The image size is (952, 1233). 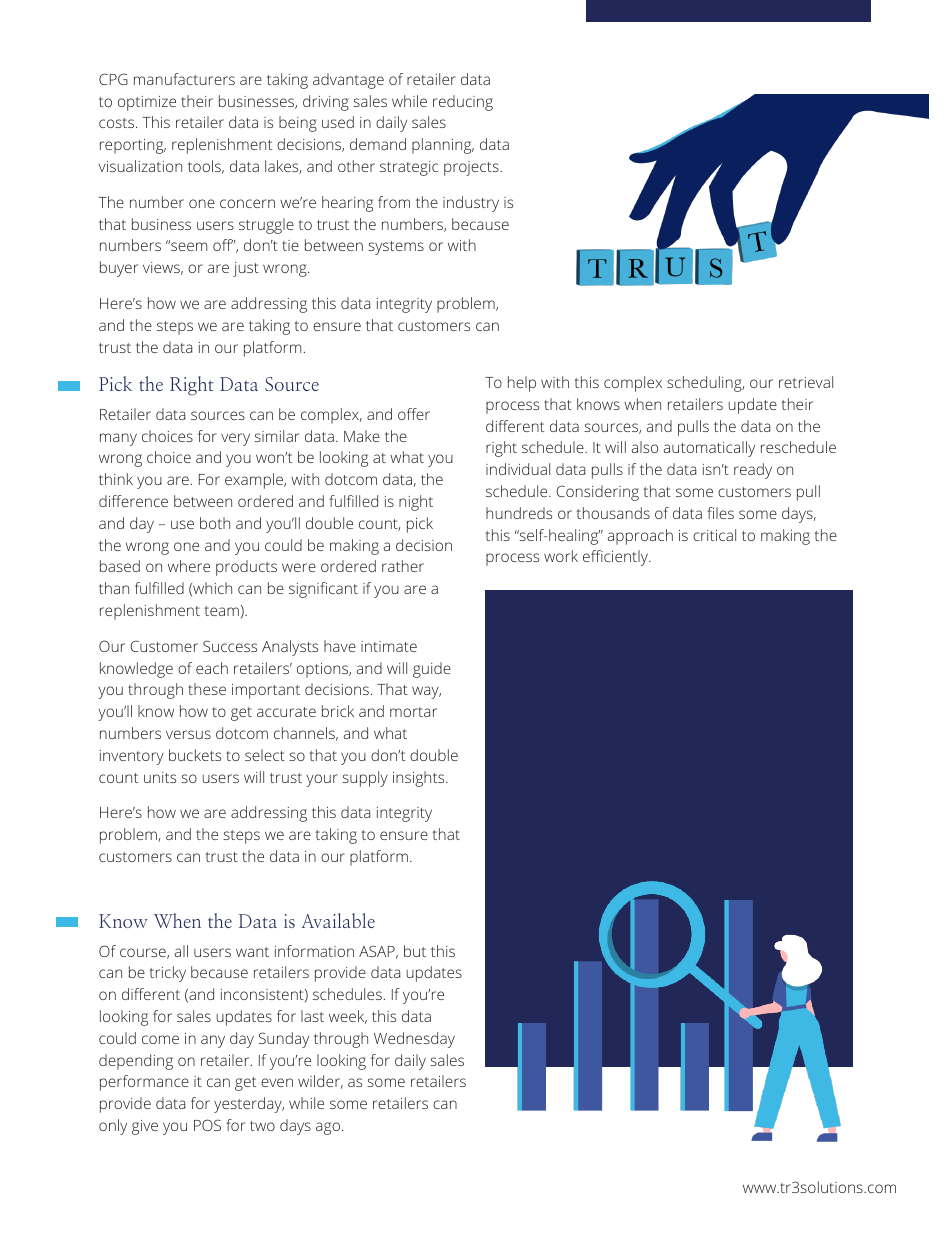 What do you see at coordinates (472, 168) in the screenshot?
I see `projects` at bounding box center [472, 168].
